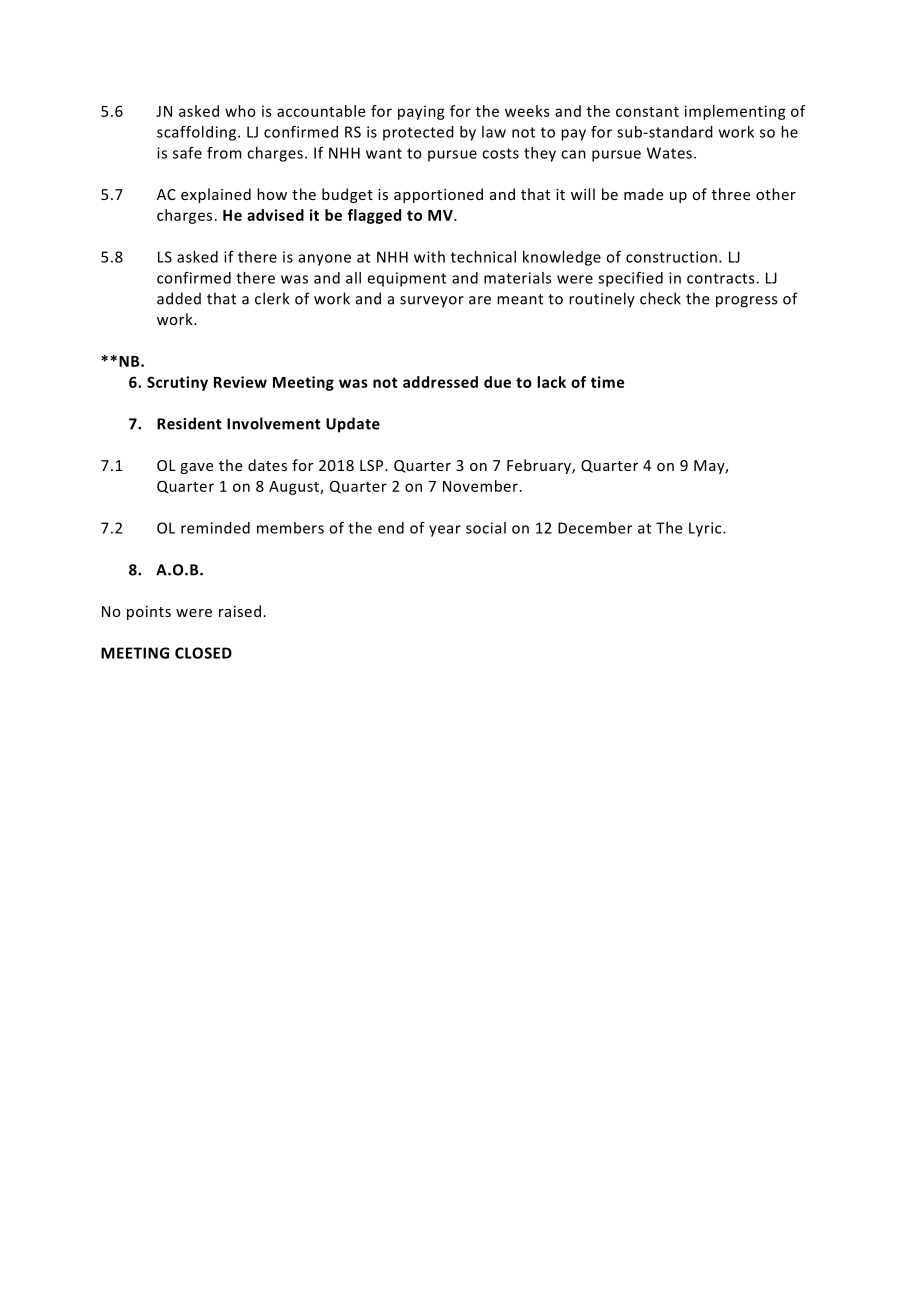 The height and width of the document is (1307, 924). I want to click on raised, so click(240, 611).
